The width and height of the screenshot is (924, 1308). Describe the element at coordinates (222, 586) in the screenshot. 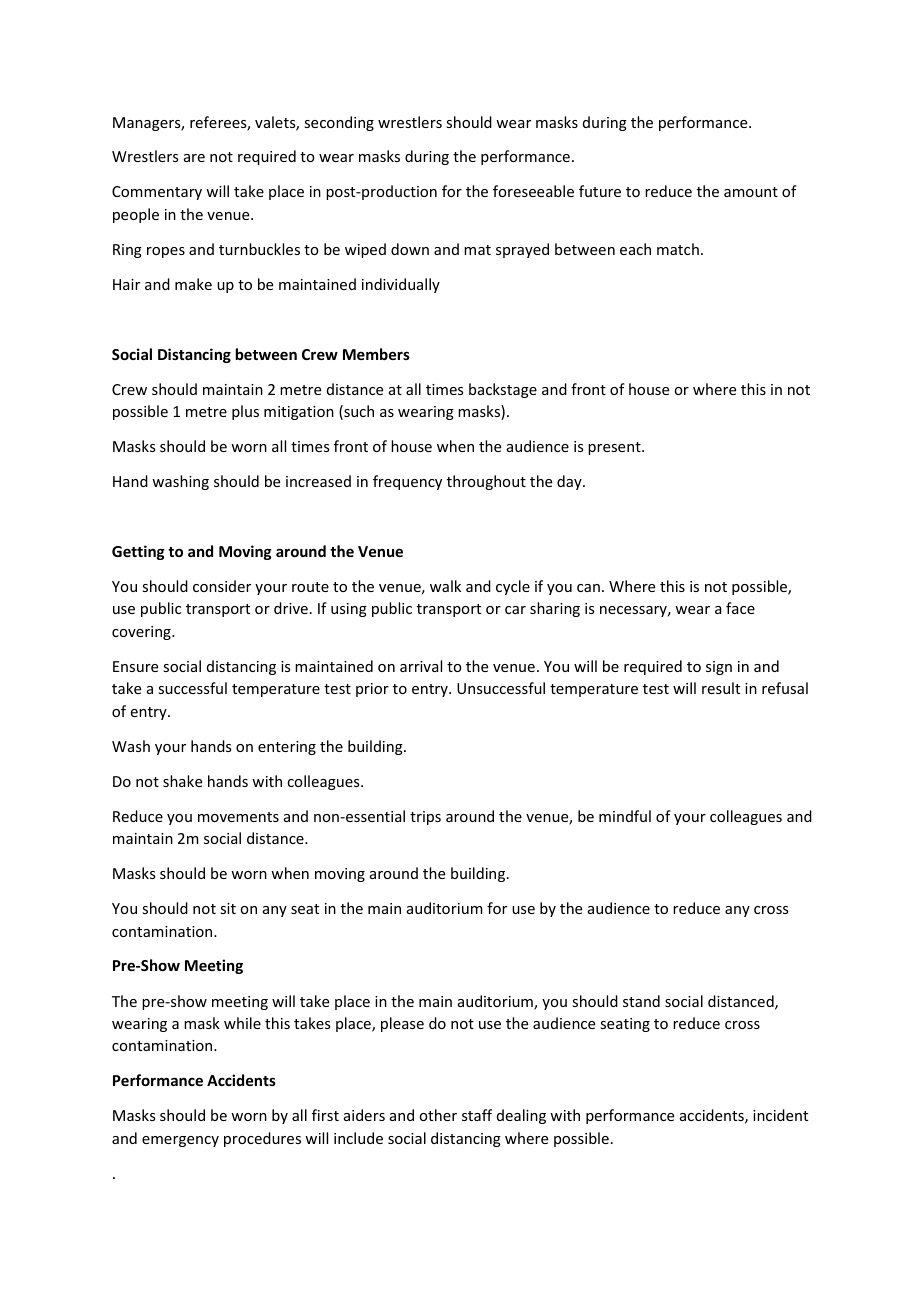

I see `consider` at that location.
